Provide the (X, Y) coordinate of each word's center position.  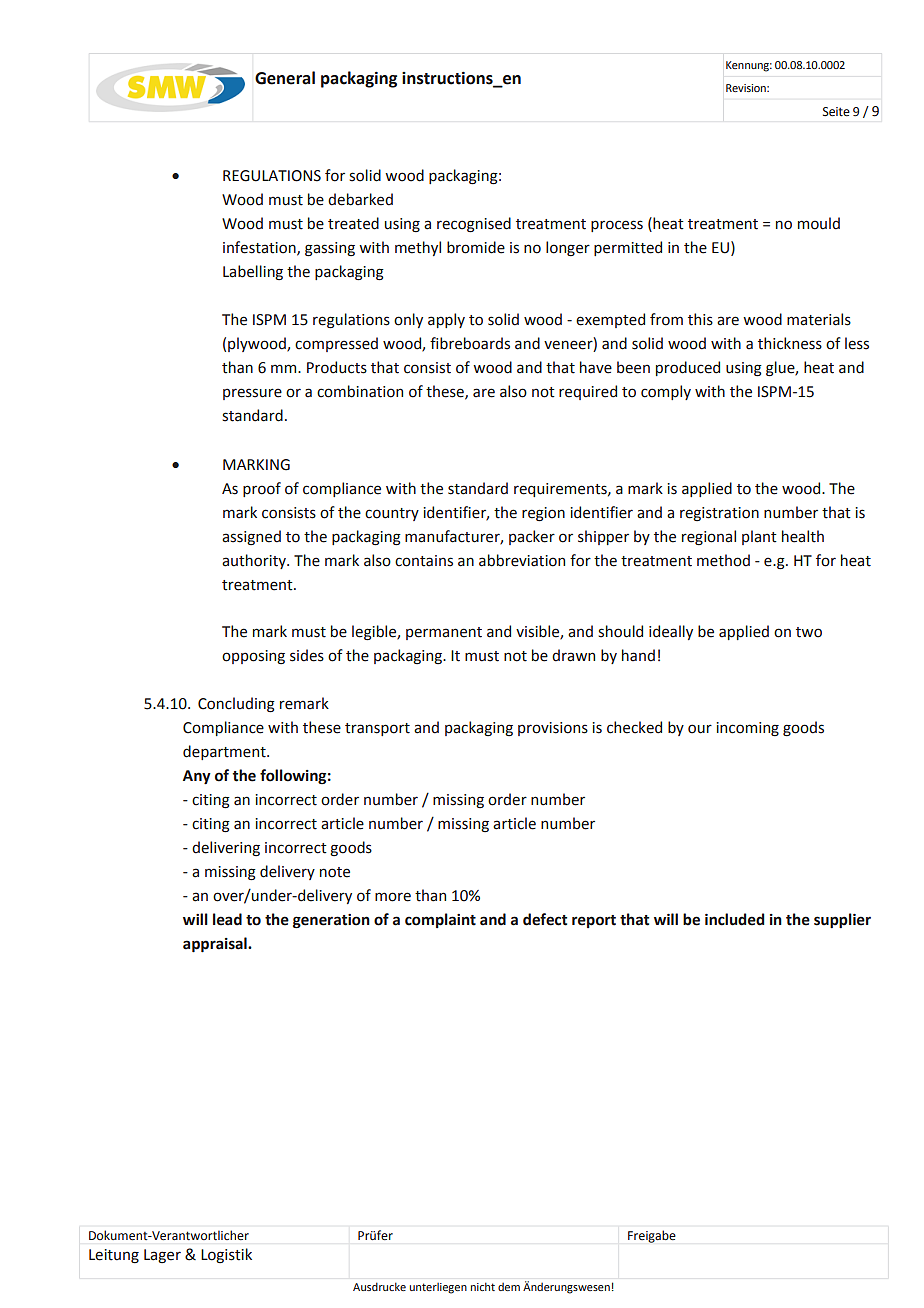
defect (545, 919)
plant (759, 537)
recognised (474, 225)
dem (509, 1287)
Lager (162, 1256)
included (734, 919)
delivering (226, 848)
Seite (836, 112)
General (285, 78)
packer (532, 537)
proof (262, 489)
